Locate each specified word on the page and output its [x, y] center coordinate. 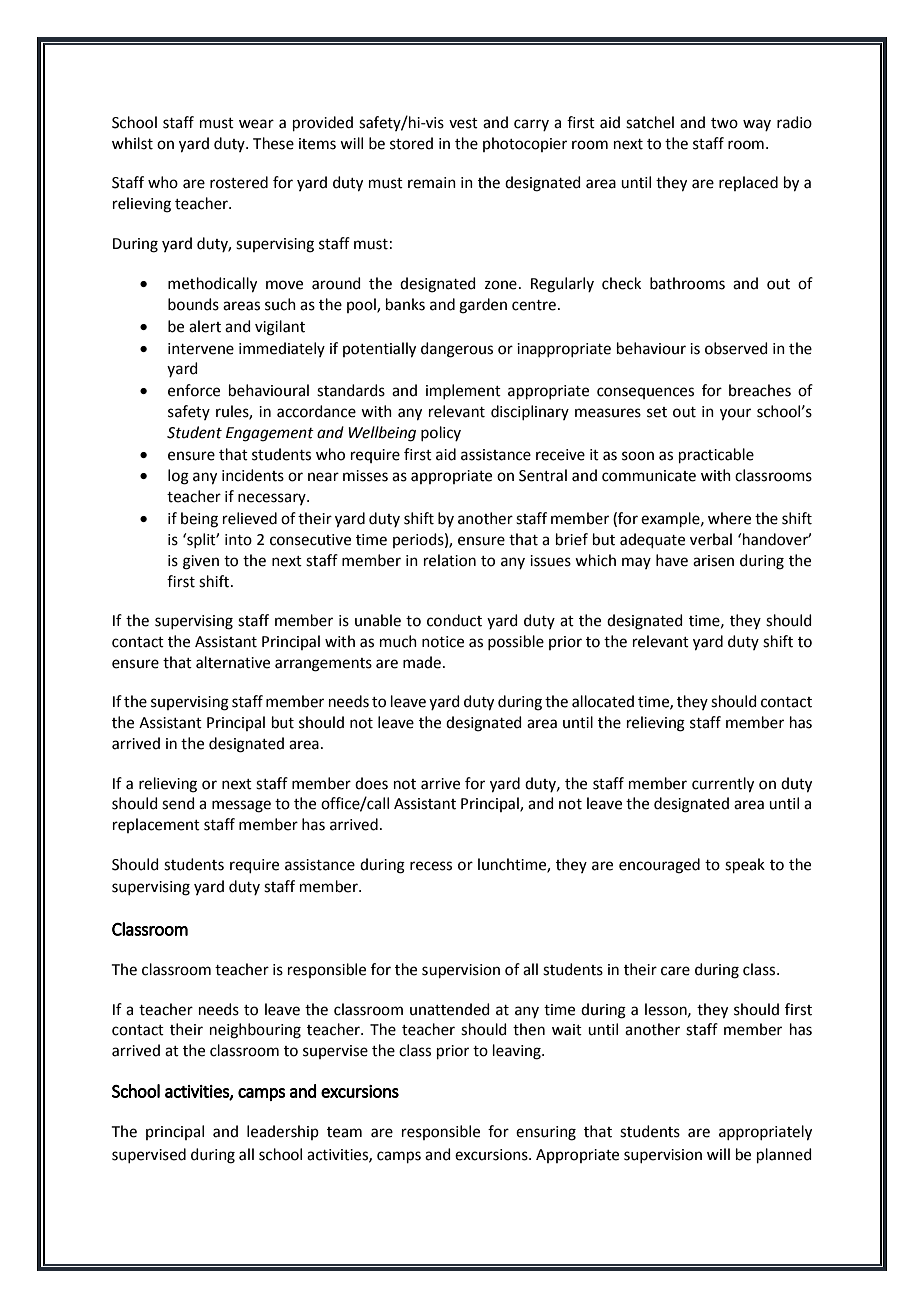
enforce [194, 390]
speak [745, 865]
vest [463, 123]
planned [784, 1155]
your [735, 414]
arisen [713, 561]
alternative [233, 662]
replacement [156, 825]
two [724, 123]
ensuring [546, 1133]
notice [443, 642]
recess [431, 866]
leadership [283, 1132]
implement [463, 391]
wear [256, 124]
